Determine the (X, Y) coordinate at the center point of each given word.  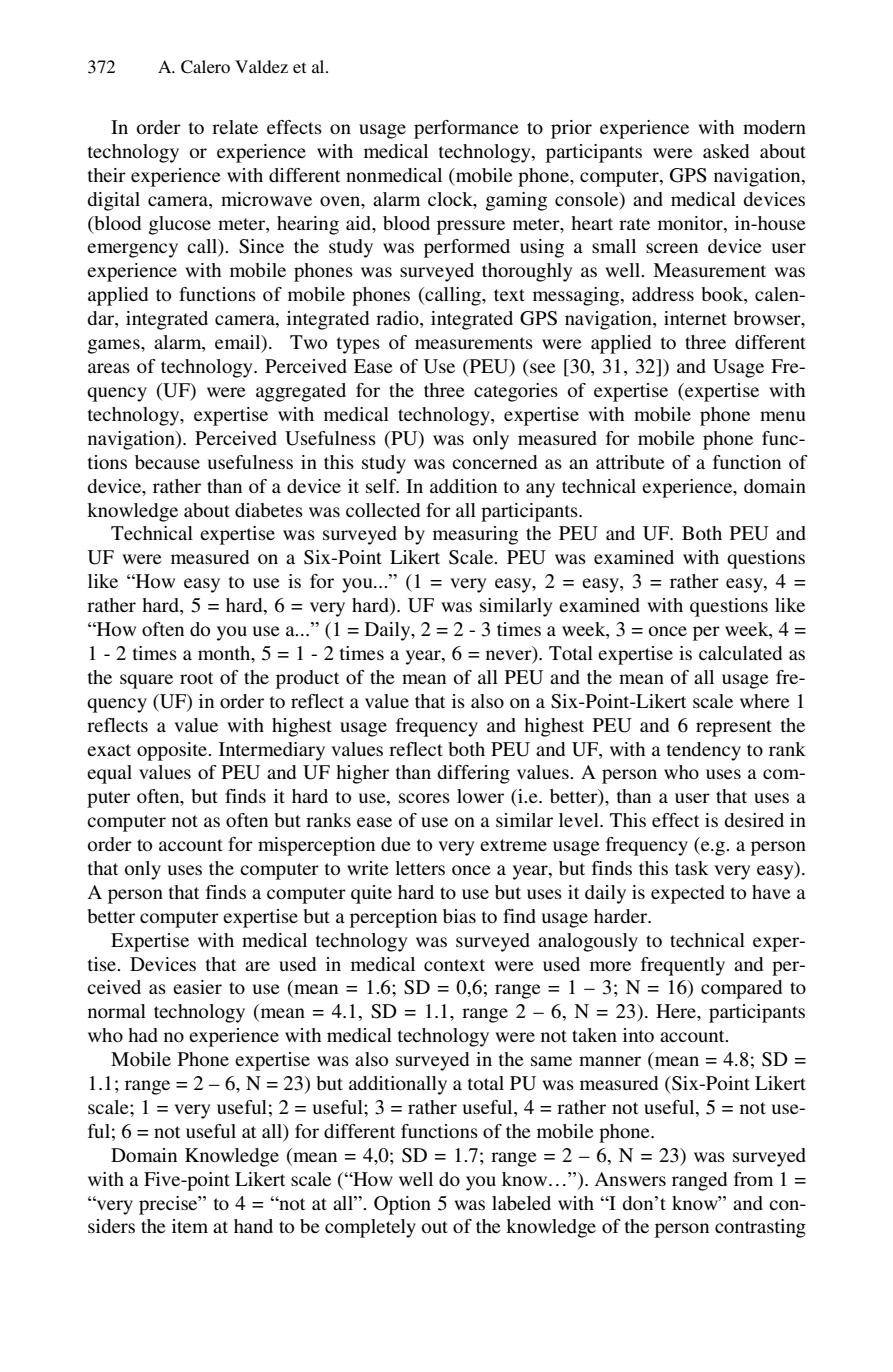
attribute (630, 462)
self (382, 486)
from (753, 1179)
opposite (173, 751)
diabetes (269, 510)
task (691, 868)
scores (424, 798)
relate (235, 127)
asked (726, 151)
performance (466, 129)
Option (402, 1205)
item (190, 1226)
